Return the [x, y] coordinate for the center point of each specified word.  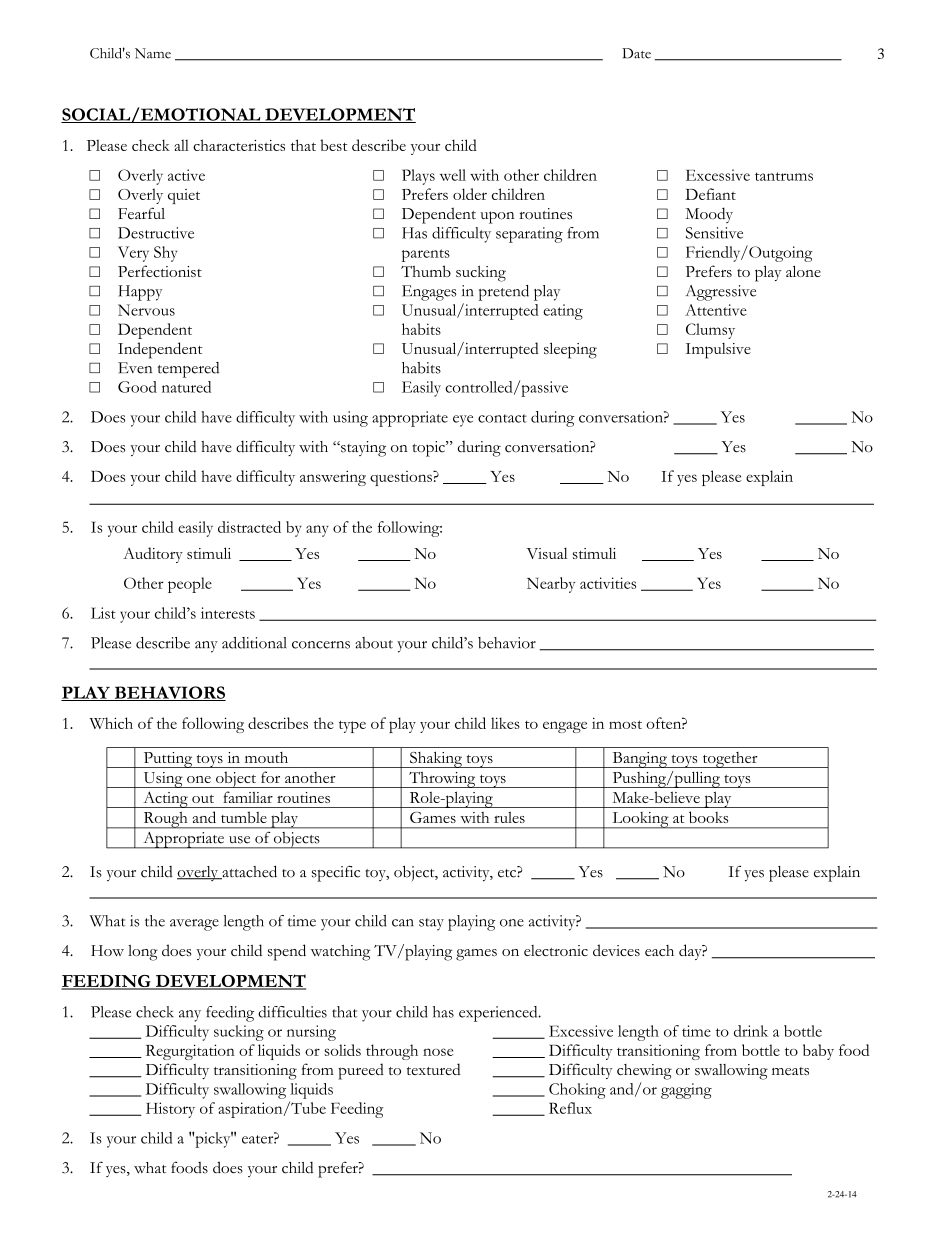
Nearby [551, 585]
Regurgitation [190, 1052]
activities [608, 583]
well [453, 175]
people [190, 585]
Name [153, 53]
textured [433, 1069]
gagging [686, 1091]
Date [636, 53]
